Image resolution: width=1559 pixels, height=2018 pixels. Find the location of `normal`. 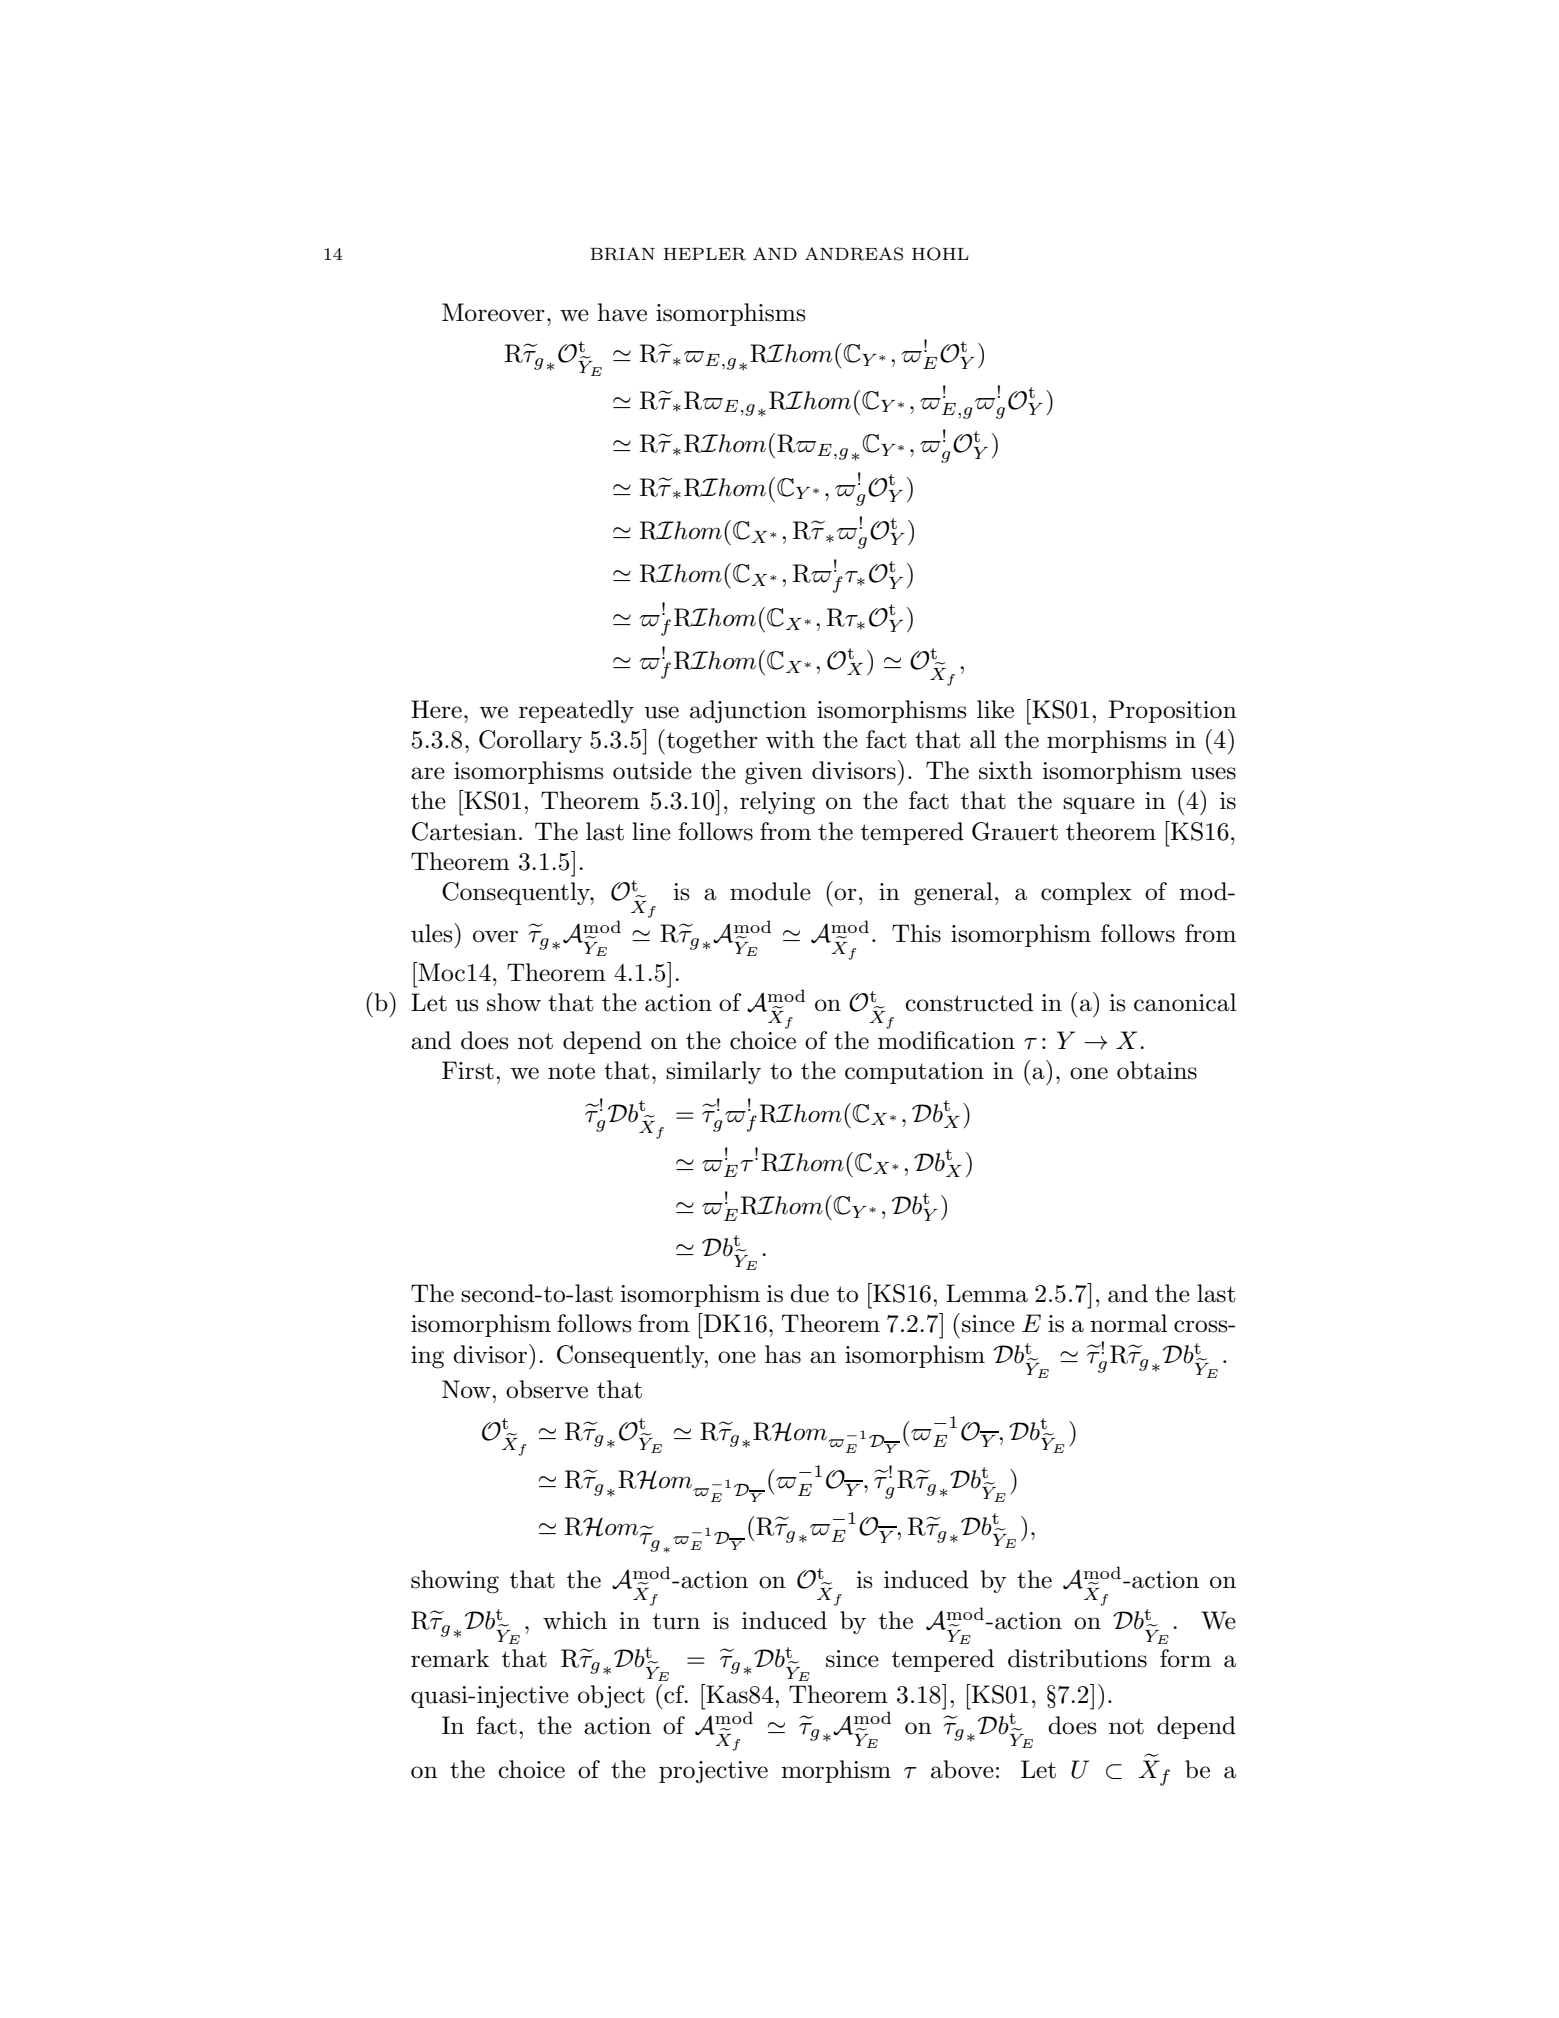

normal is located at coordinates (1128, 1323).
